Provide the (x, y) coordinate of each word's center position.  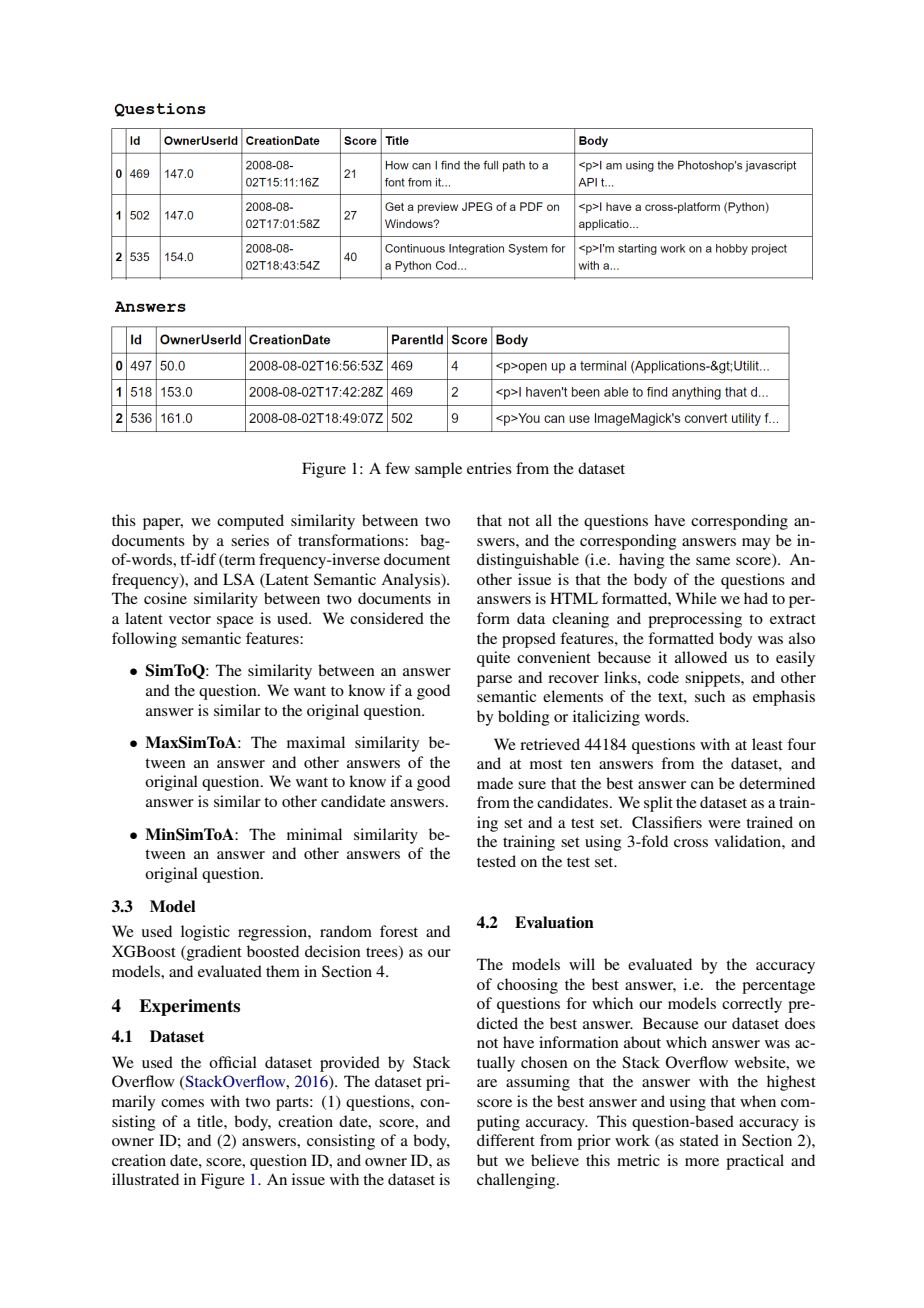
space (235, 622)
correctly (752, 1005)
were (724, 824)
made (495, 783)
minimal (314, 834)
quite (493, 659)
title (211, 1121)
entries (489, 468)
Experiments (189, 1007)
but (487, 1160)
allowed (701, 657)
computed (250, 522)
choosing (527, 986)
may (756, 544)
